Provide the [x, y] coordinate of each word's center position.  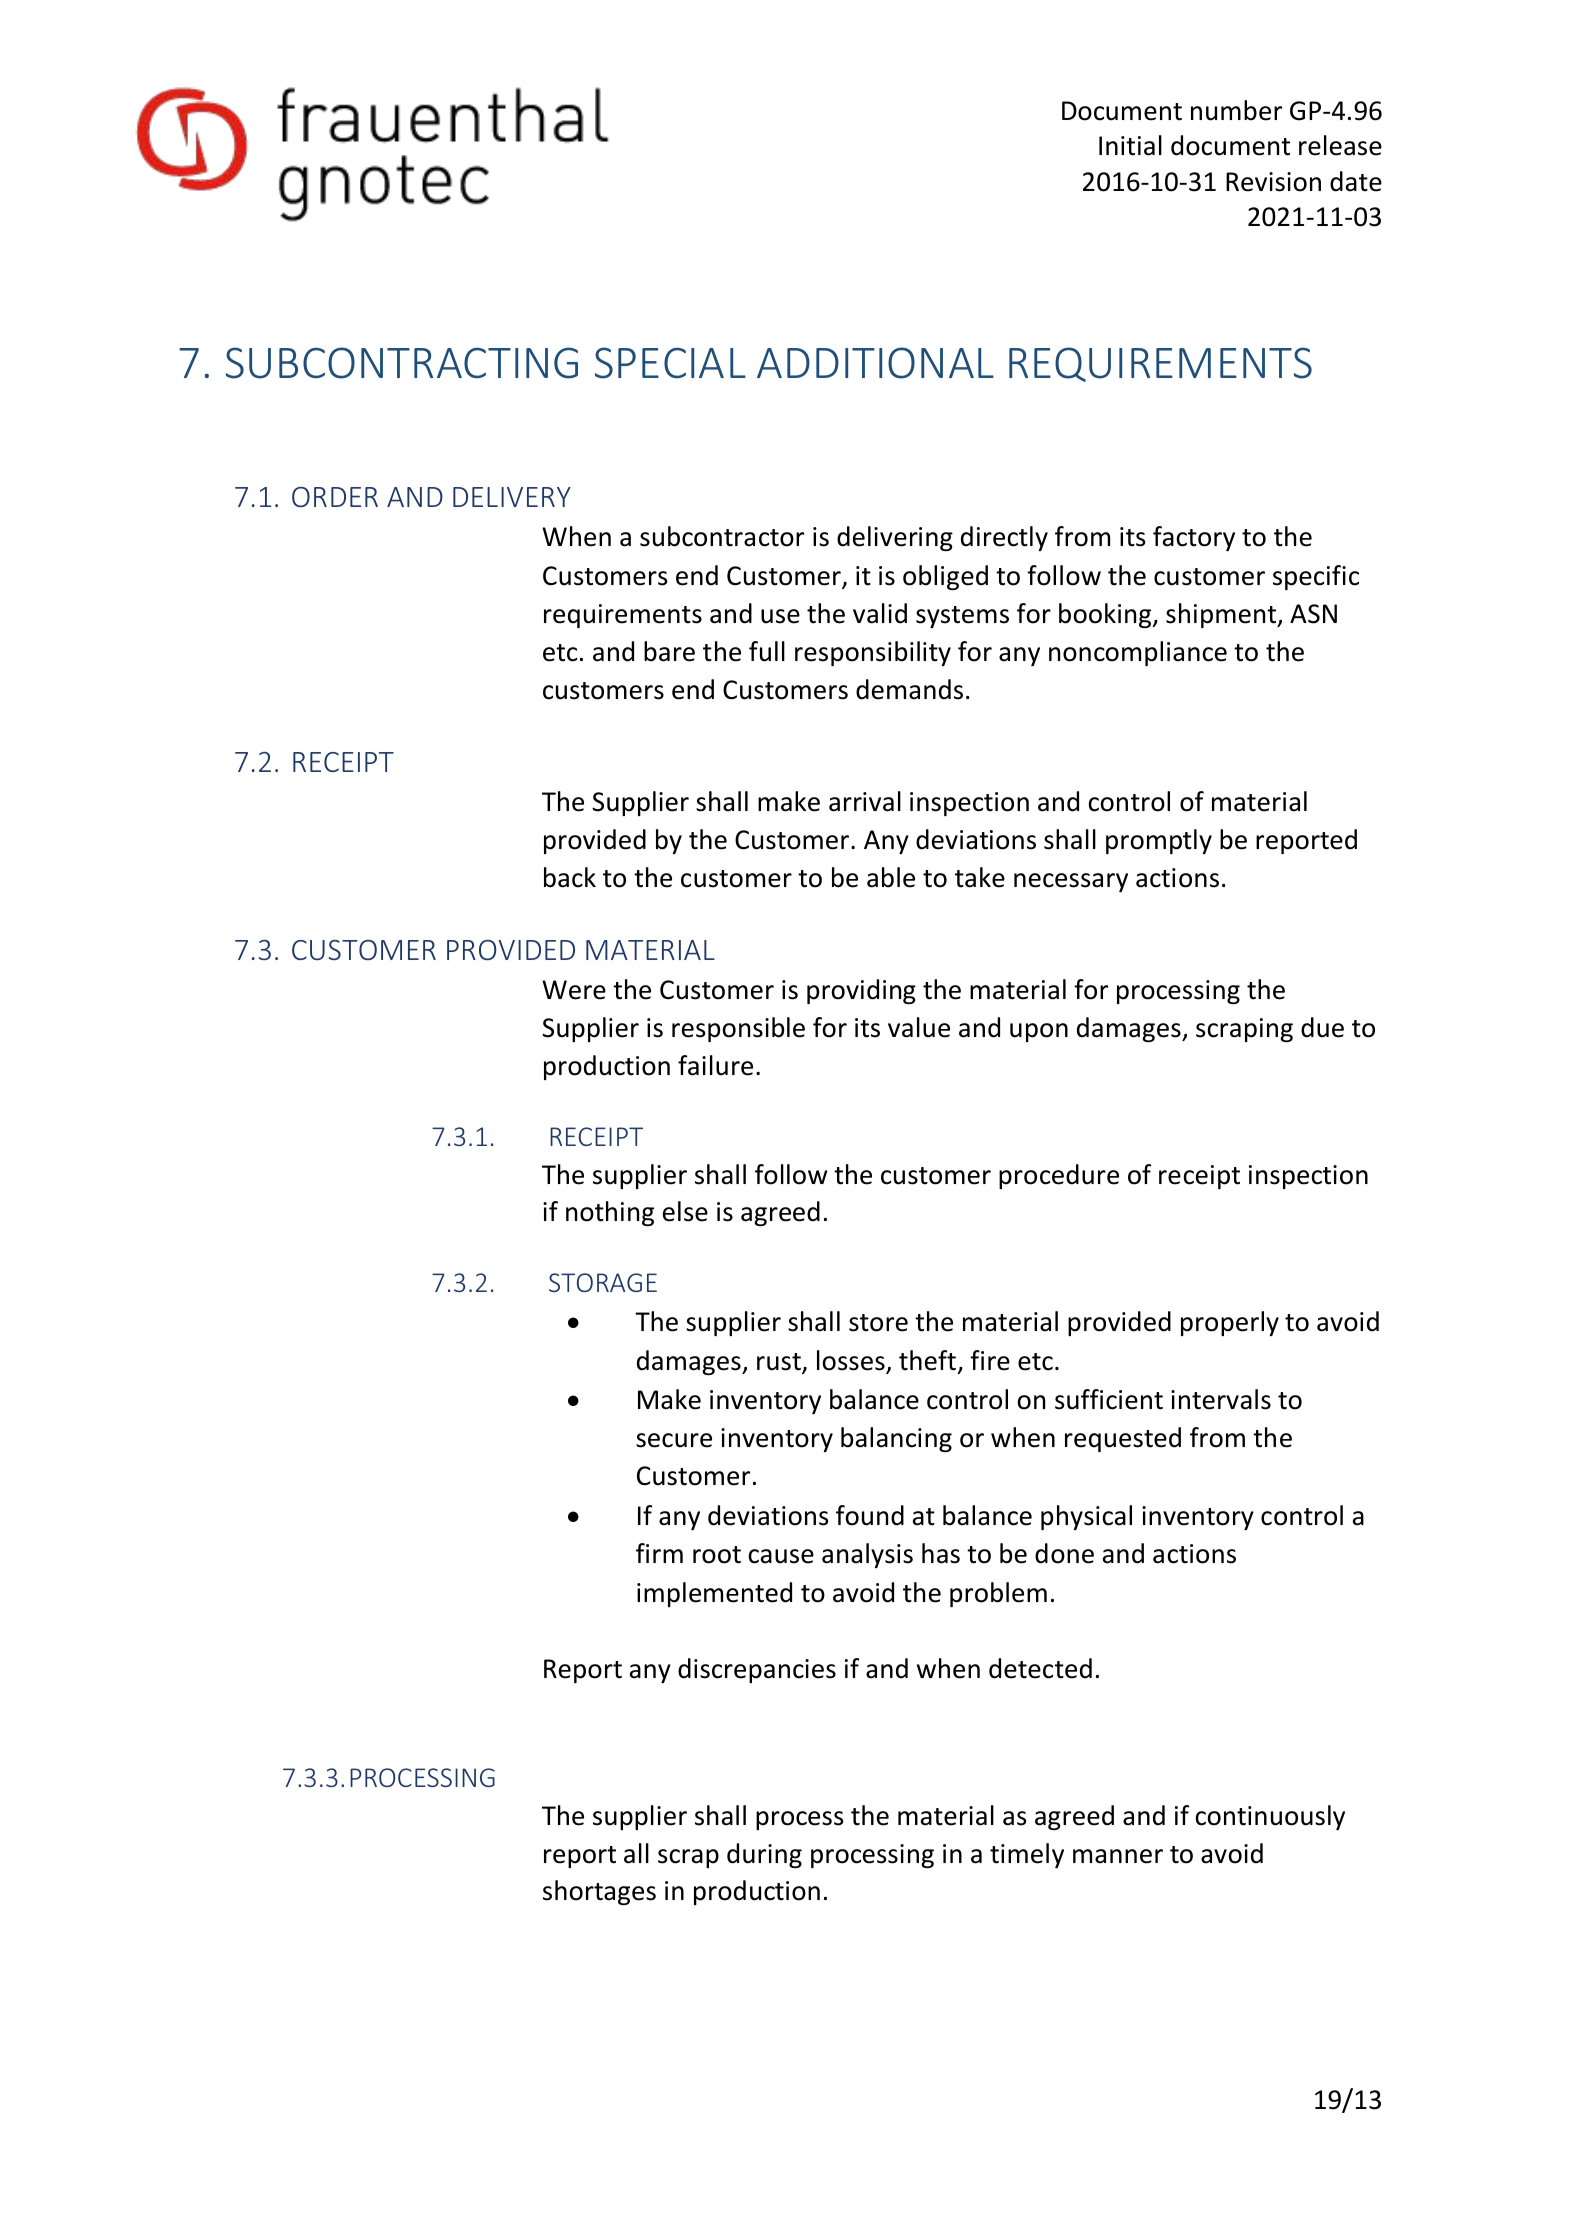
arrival [865, 801]
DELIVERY [512, 497]
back [570, 877]
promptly [1159, 841]
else [685, 1211]
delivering [895, 538]
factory [1194, 538]
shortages [599, 1892]
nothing [610, 1213]
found [870, 1515]
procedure [1059, 1176]
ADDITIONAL [875, 363]
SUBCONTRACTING [402, 363]
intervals [1221, 1399]
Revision [1273, 182]
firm [659, 1553]
